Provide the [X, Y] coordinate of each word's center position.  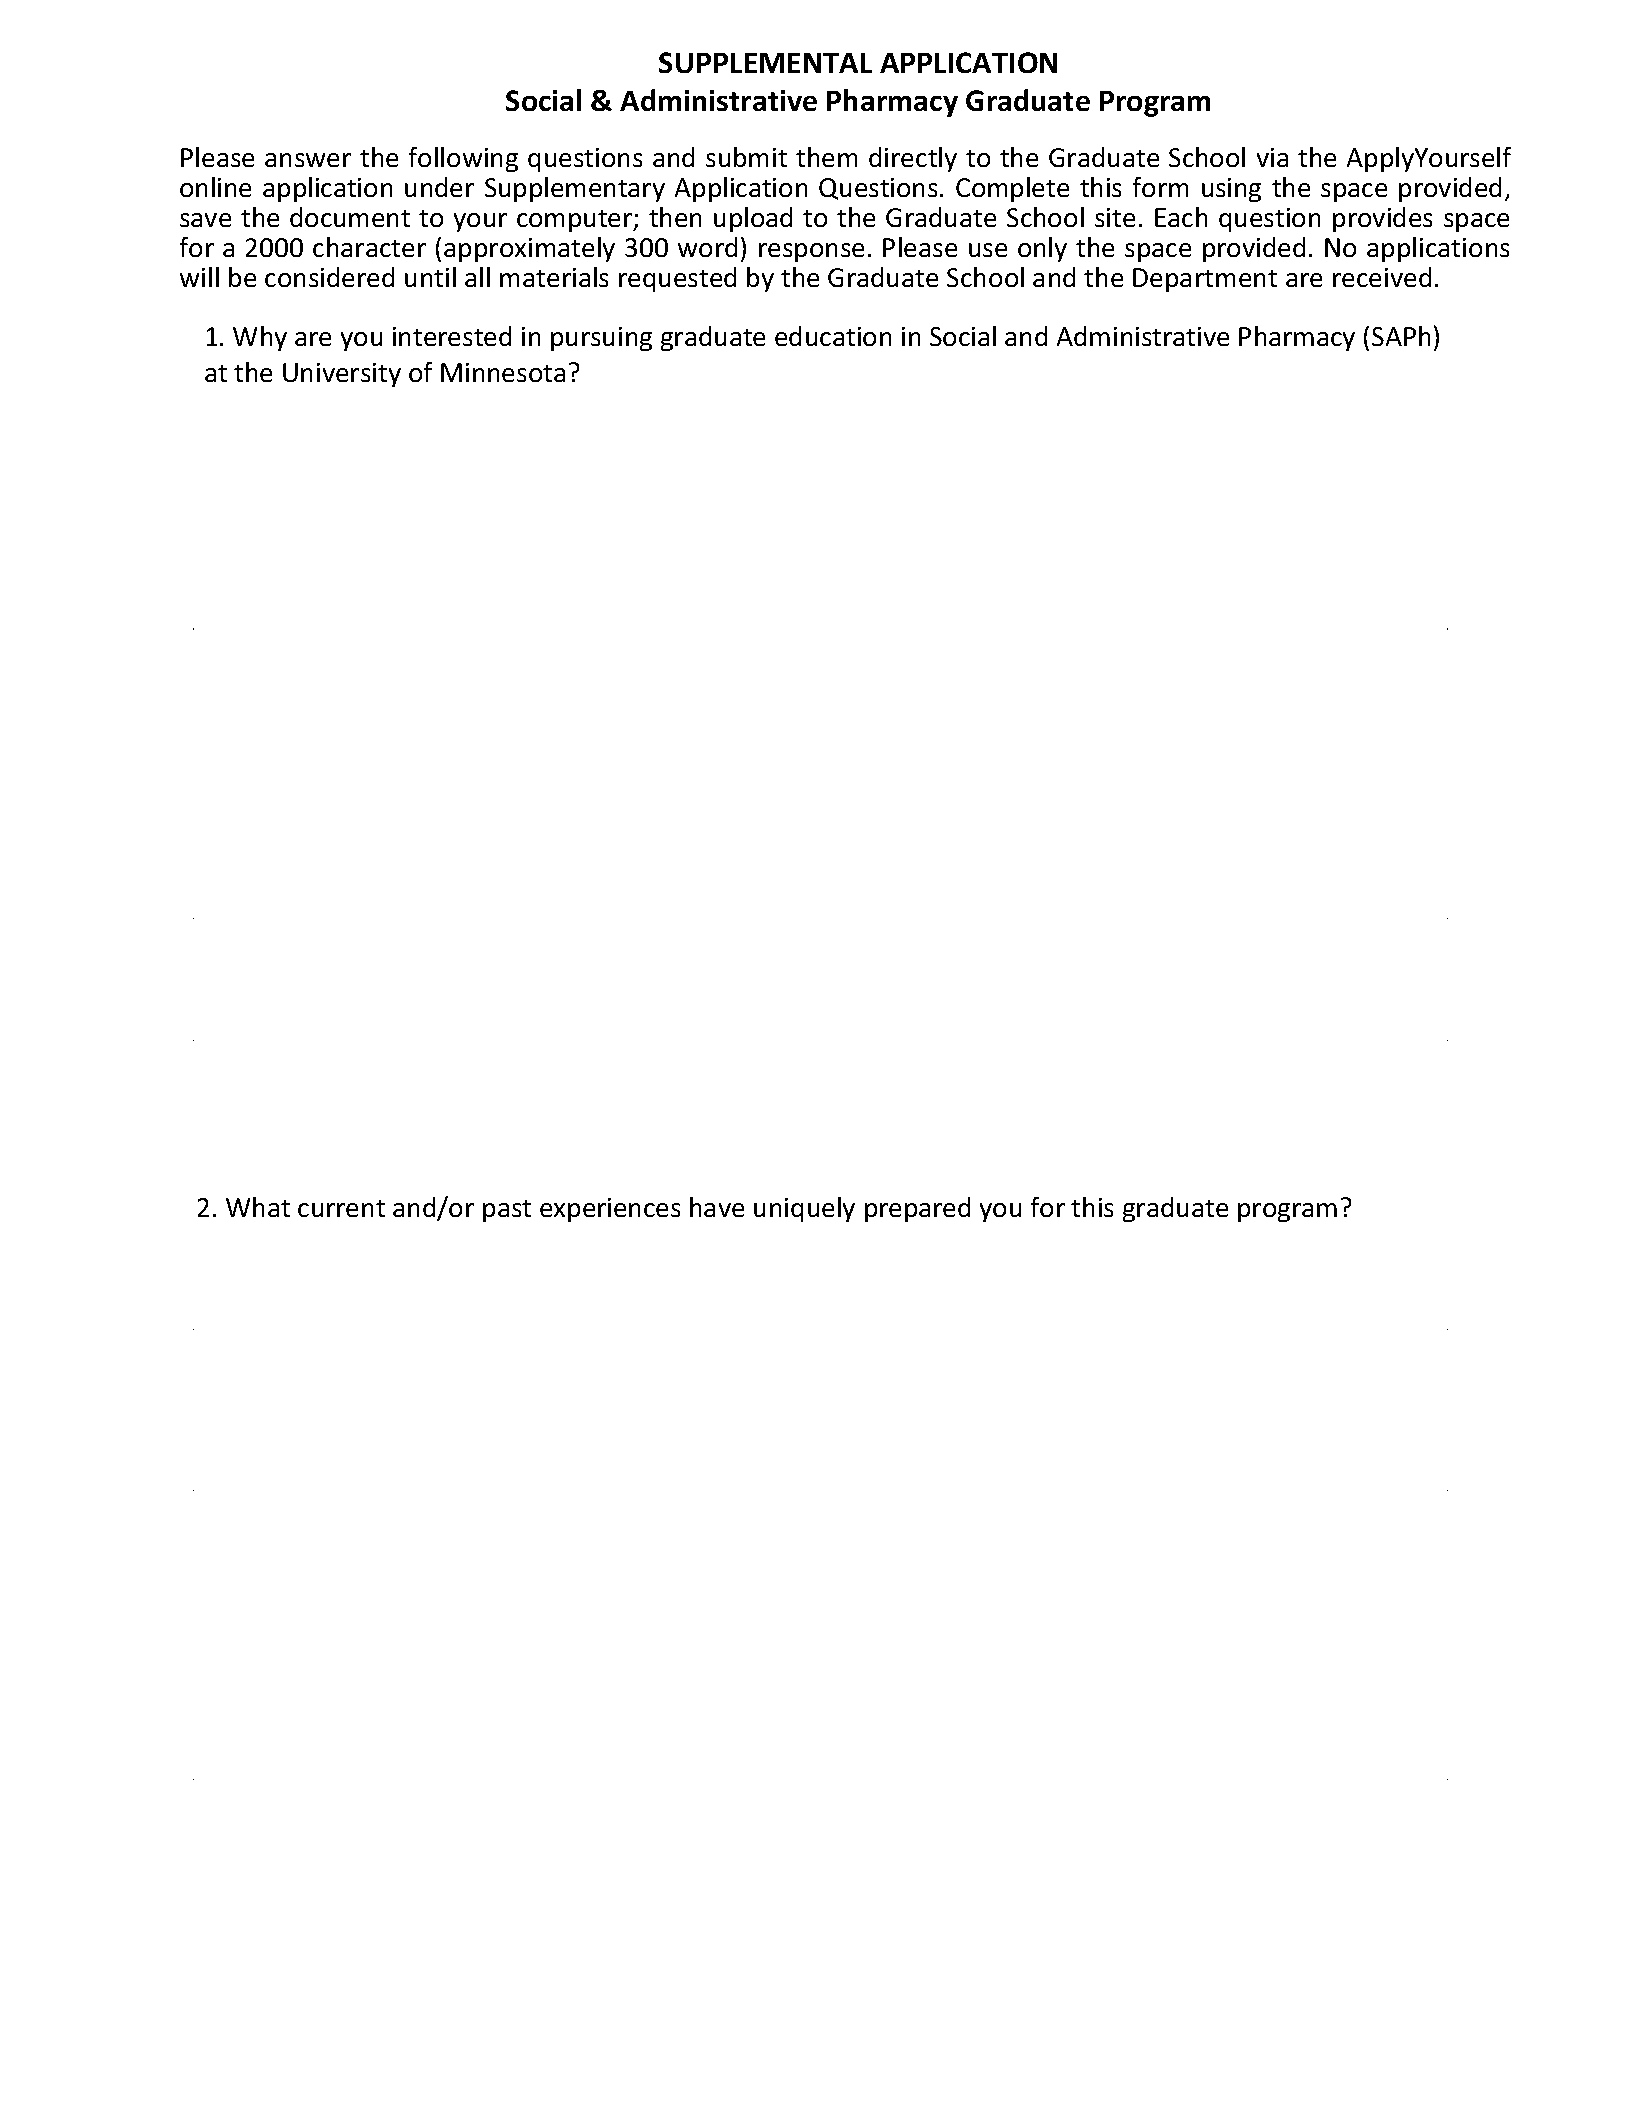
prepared [917, 1209]
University [342, 375]
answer [308, 160]
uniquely [804, 1209]
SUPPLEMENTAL [765, 62]
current [341, 1208]
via [1272, 157]
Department [1205, 280]
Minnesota [503, 372]
